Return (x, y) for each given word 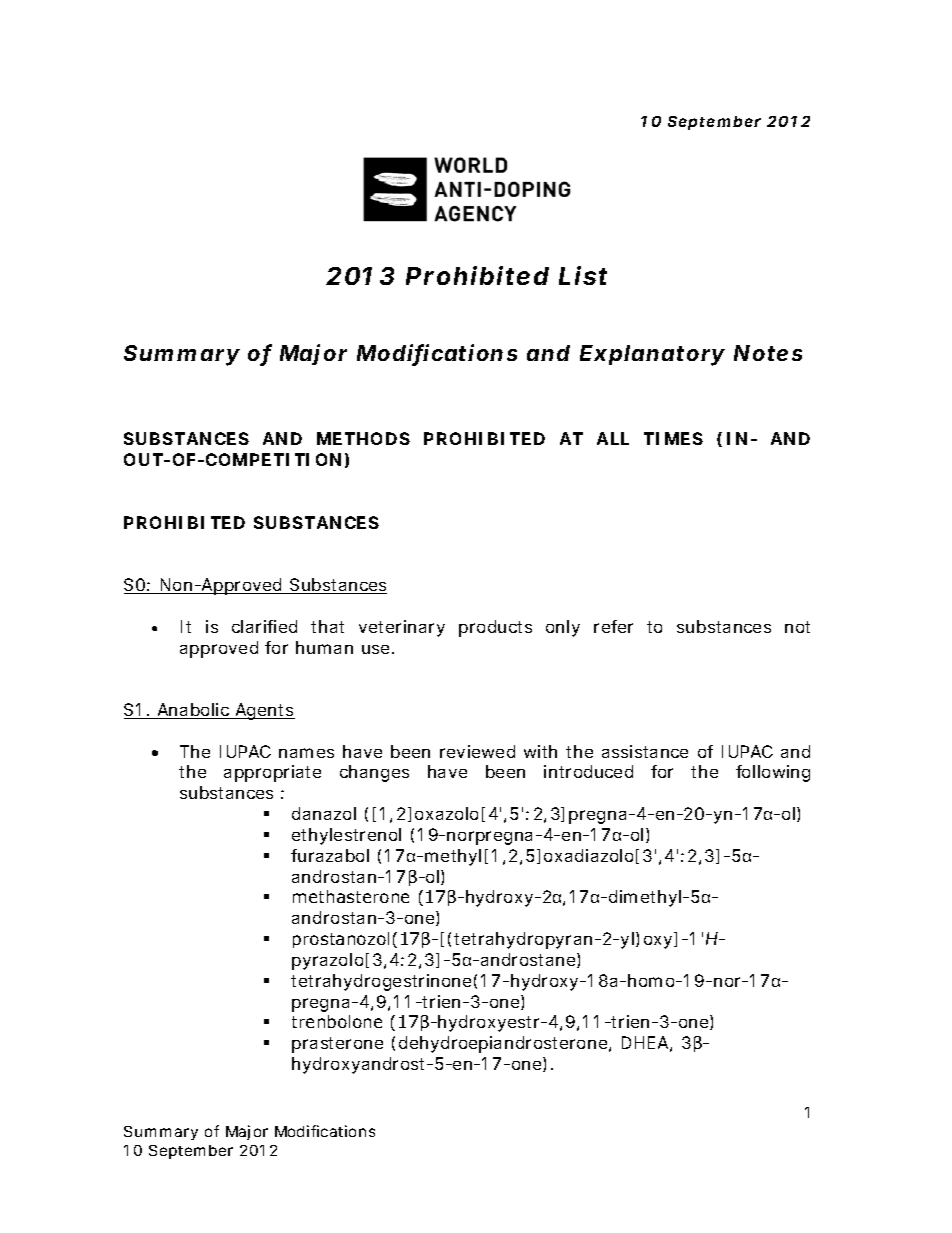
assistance (645, 751)
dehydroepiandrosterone (504, 1044)
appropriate (272, 773)
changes (374, 773)
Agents (264, 711)
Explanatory (652, 355)
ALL (613, 438)
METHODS (363, 438)
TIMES (673, 438)
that (327, 626)
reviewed (477, 751)
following (773, 773)
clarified (264, 626)
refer (613, 626)
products (495, 628)
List (583, 275)
